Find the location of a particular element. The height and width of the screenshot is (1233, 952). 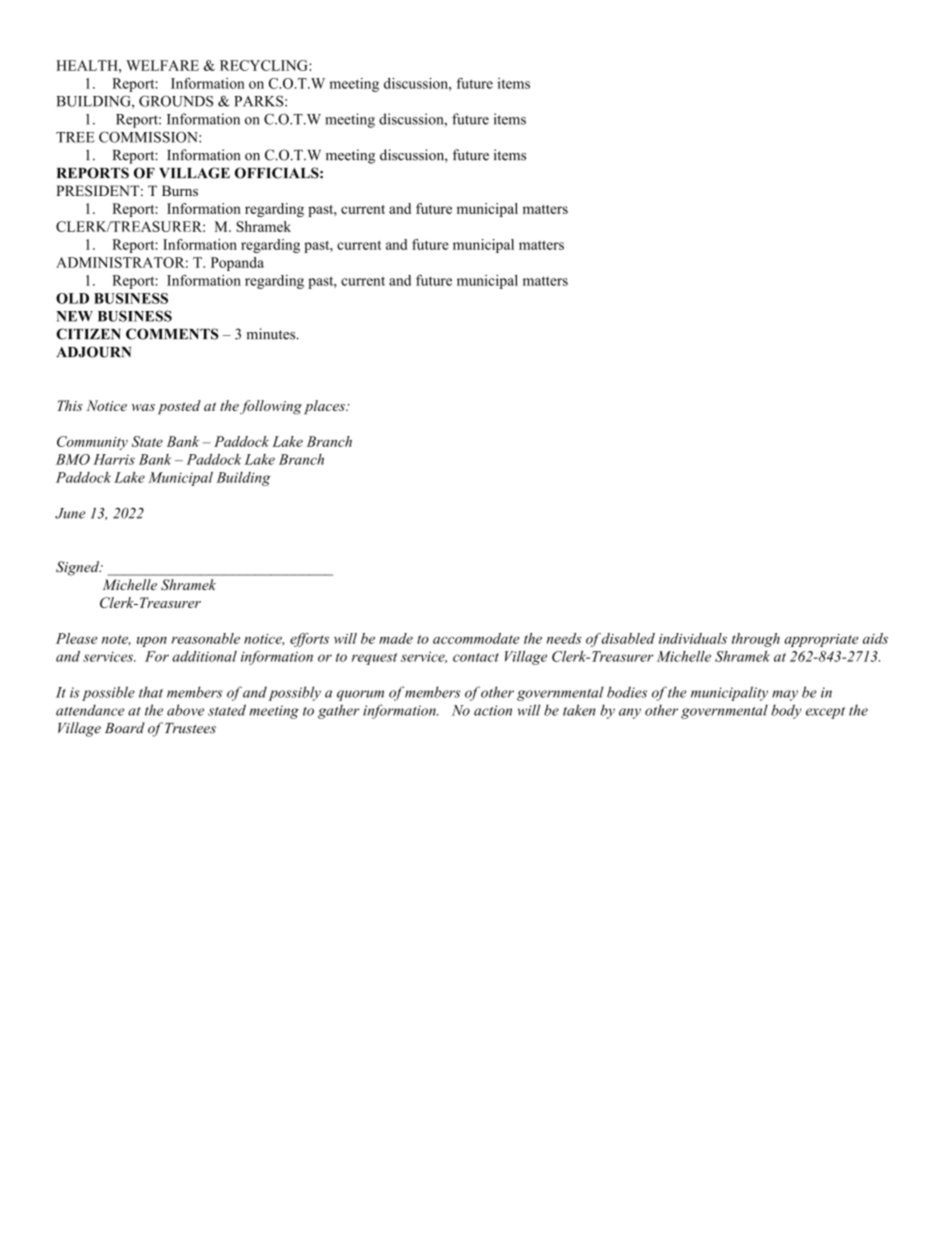

WELFARE is located at coordinates (162, 65).
